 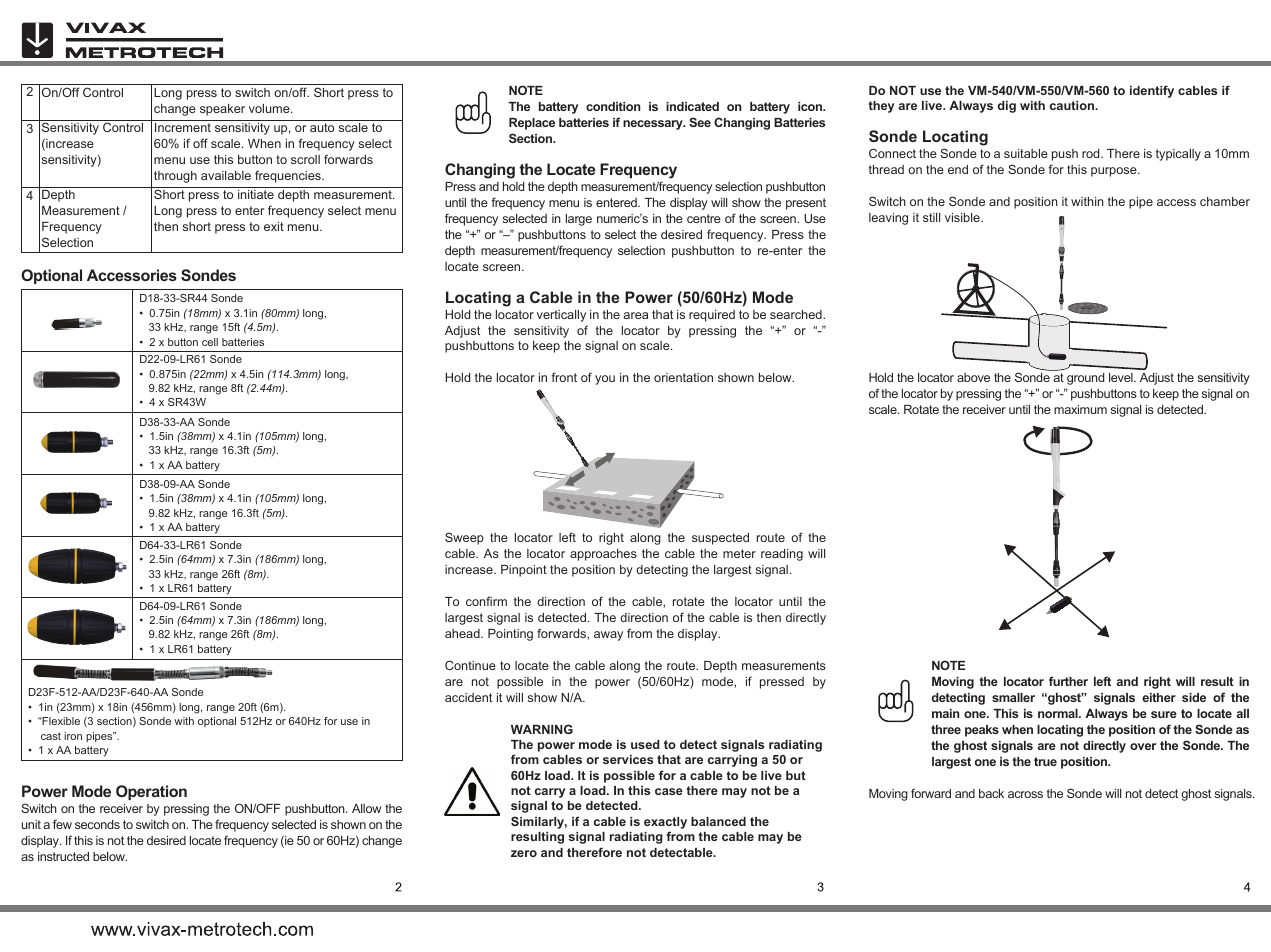 I want to click on suspected, so click(x=720, y=539).
